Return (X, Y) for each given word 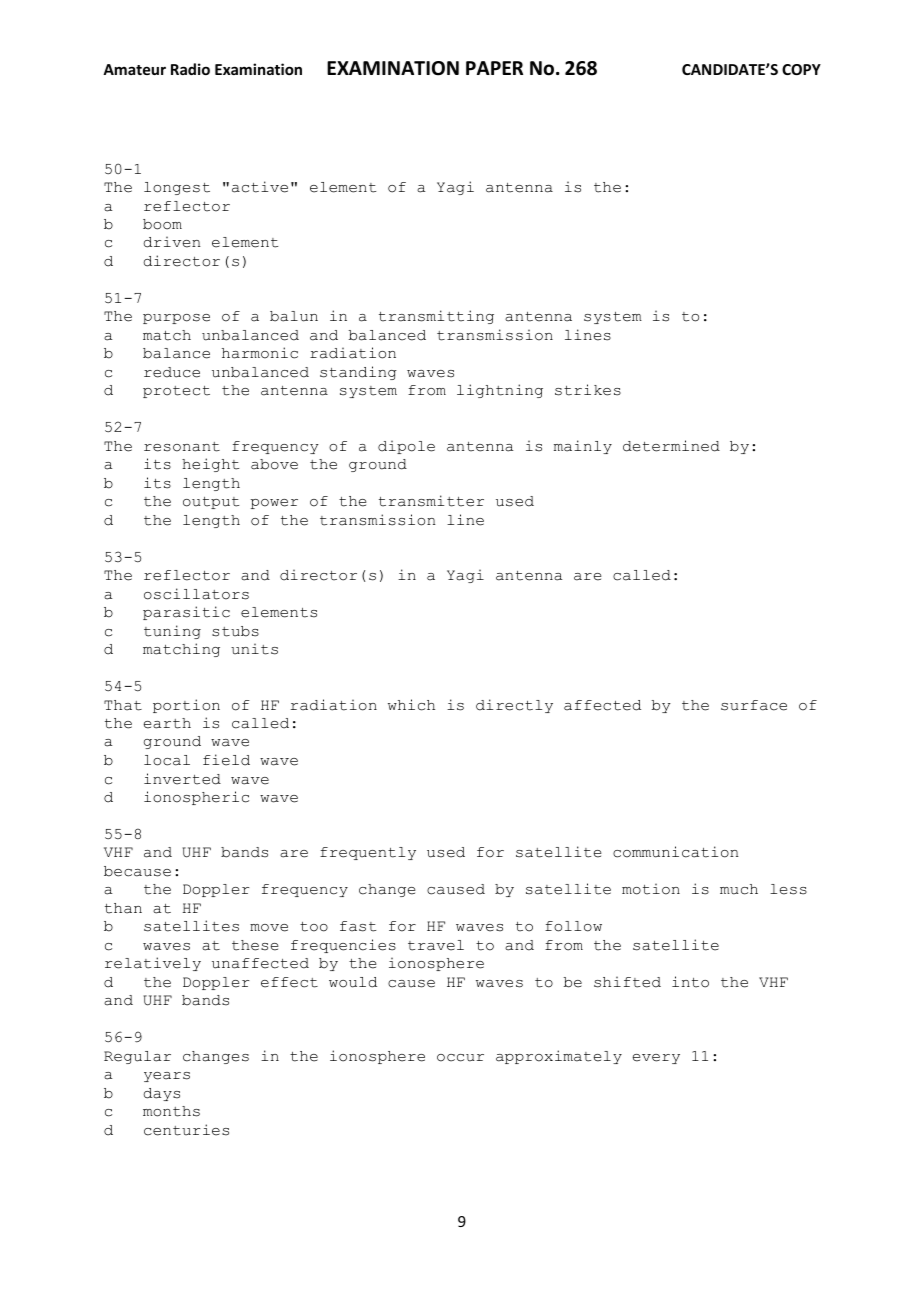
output (211, 503)
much (739, 889)
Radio (190, 69)
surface (754, 705)
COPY (801, 69)
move (269, 928)
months (171, 1111)
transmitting (436, 317)
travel (436, 945)
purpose (176, 319)
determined (671, 446)
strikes (588, 390)
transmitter (431, 501)
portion (186, 706)
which (411, 705)
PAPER (494, 68)
